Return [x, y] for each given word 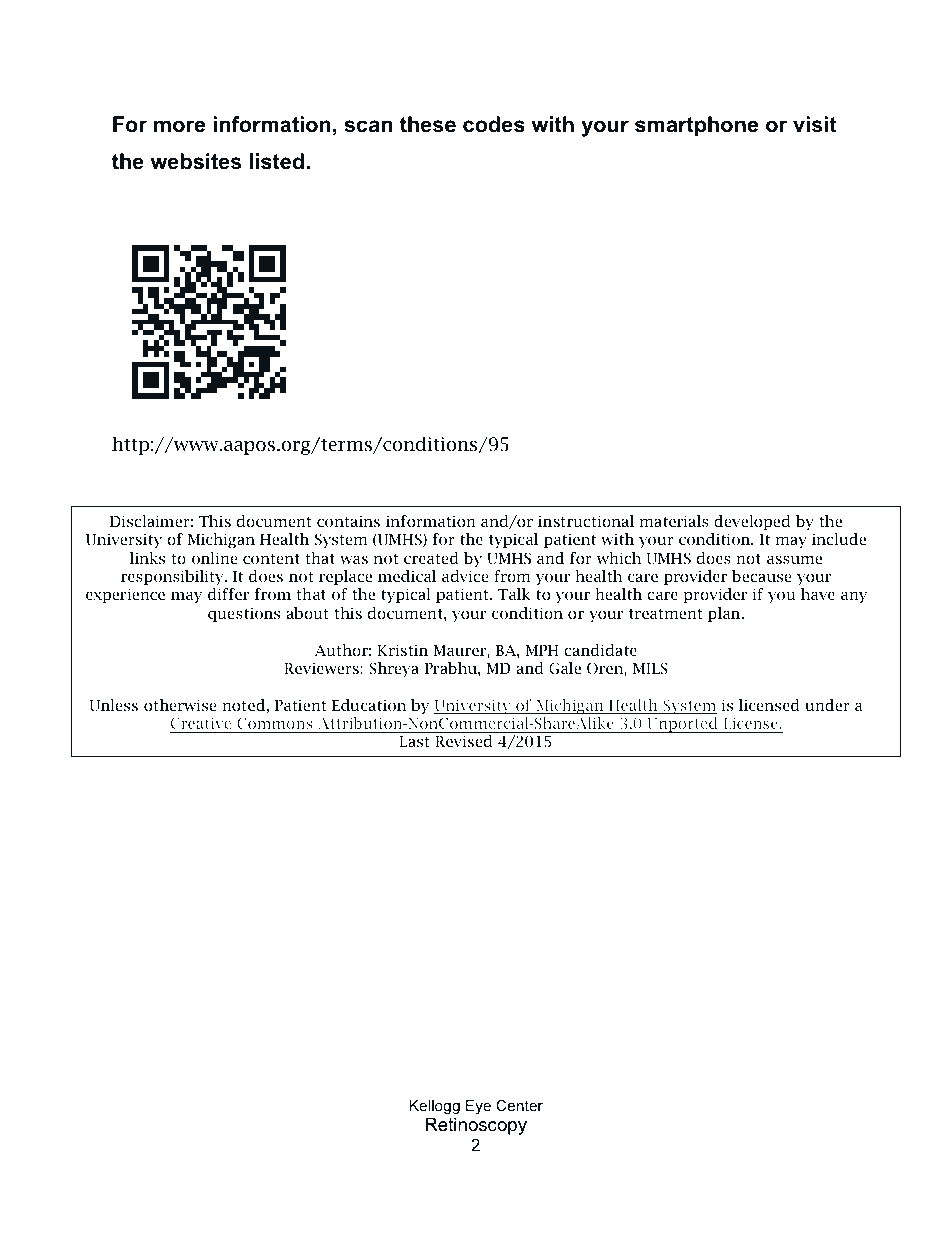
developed [752, 522]
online [215, 558]
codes [494, 124]
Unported [682, 725]
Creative [201, 723]
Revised [464, 741]
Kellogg [435, 1107]
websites [196, 161]
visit [814, 124]
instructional [586, 521]
